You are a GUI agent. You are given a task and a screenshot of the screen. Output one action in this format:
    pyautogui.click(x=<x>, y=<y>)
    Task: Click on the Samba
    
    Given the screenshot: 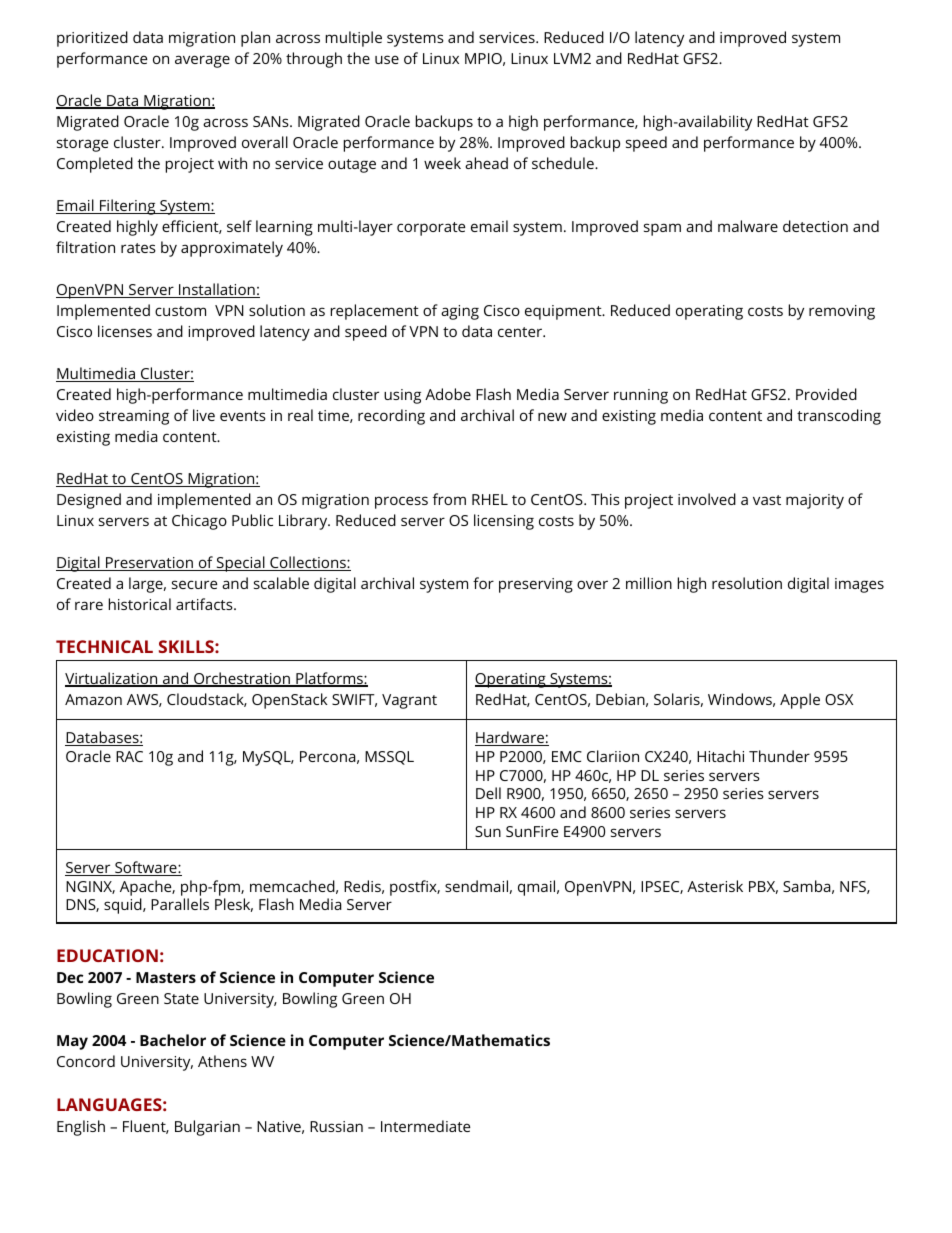 What is the action you would take?
    pyautogui.click(x=807, y=886)
